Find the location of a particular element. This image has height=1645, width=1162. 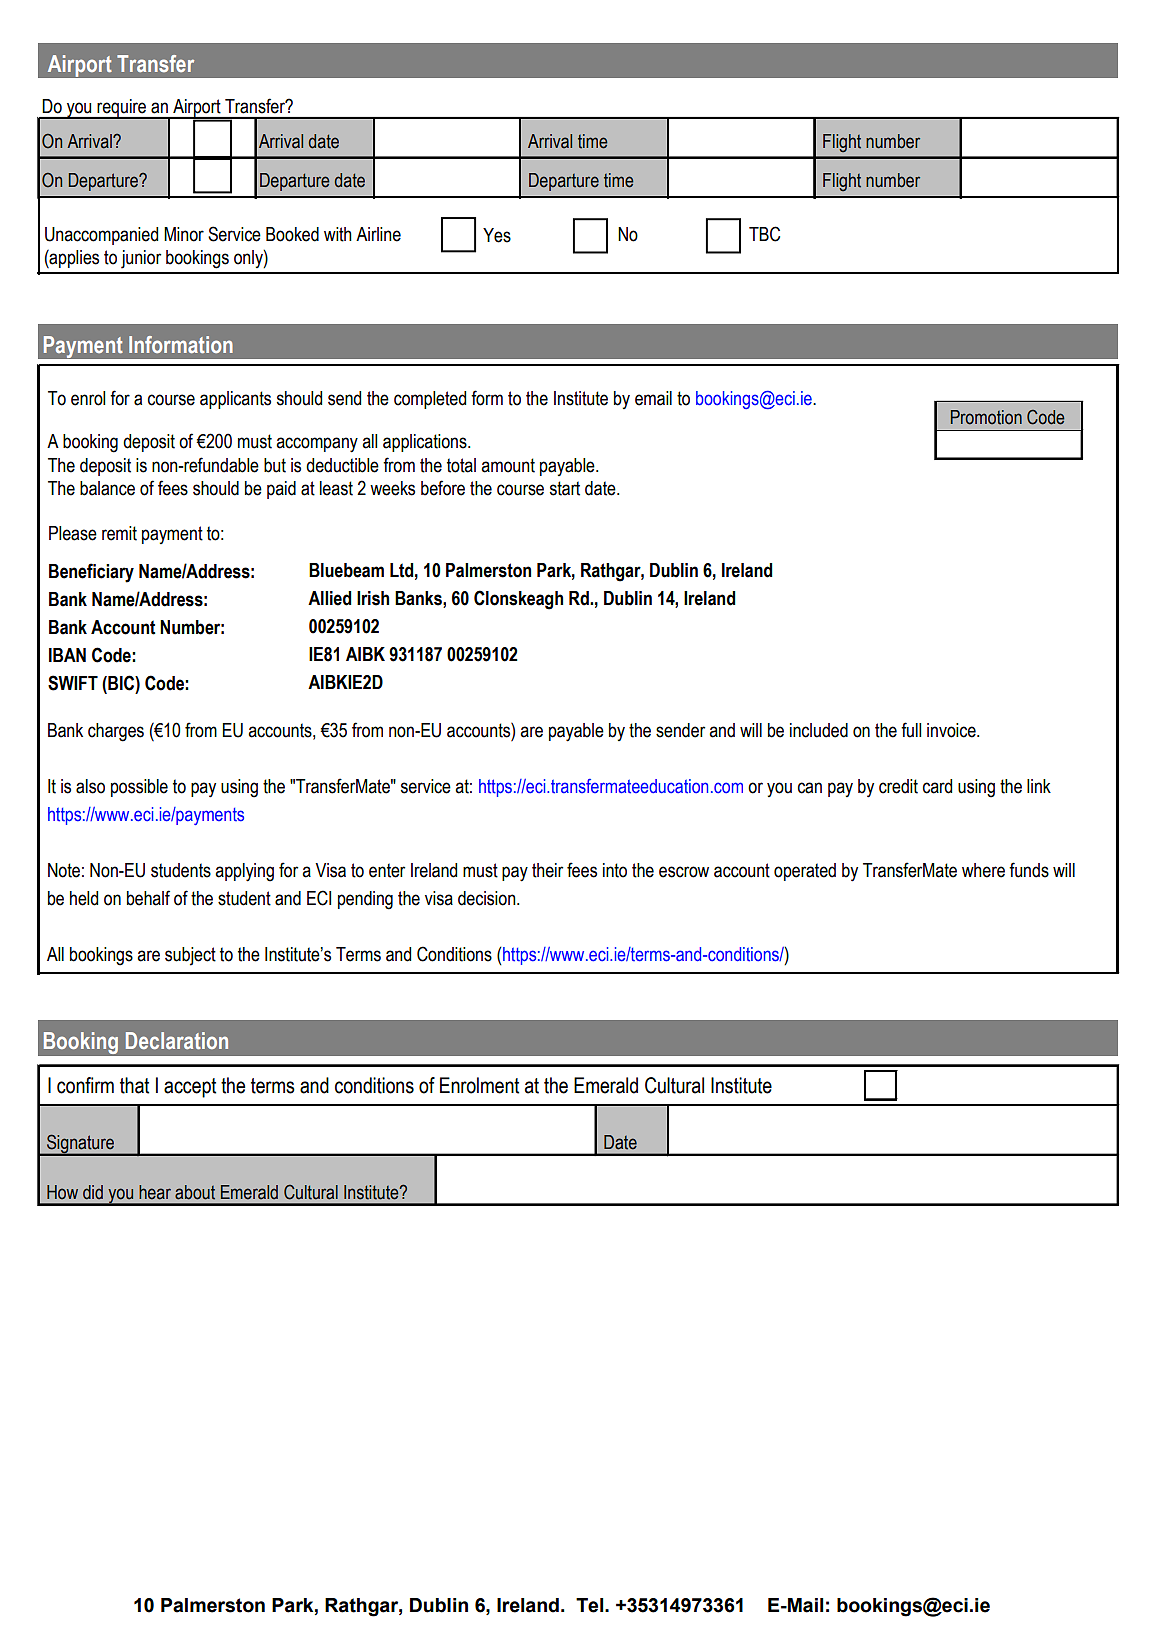

their is located at coordinates (547, 870).
